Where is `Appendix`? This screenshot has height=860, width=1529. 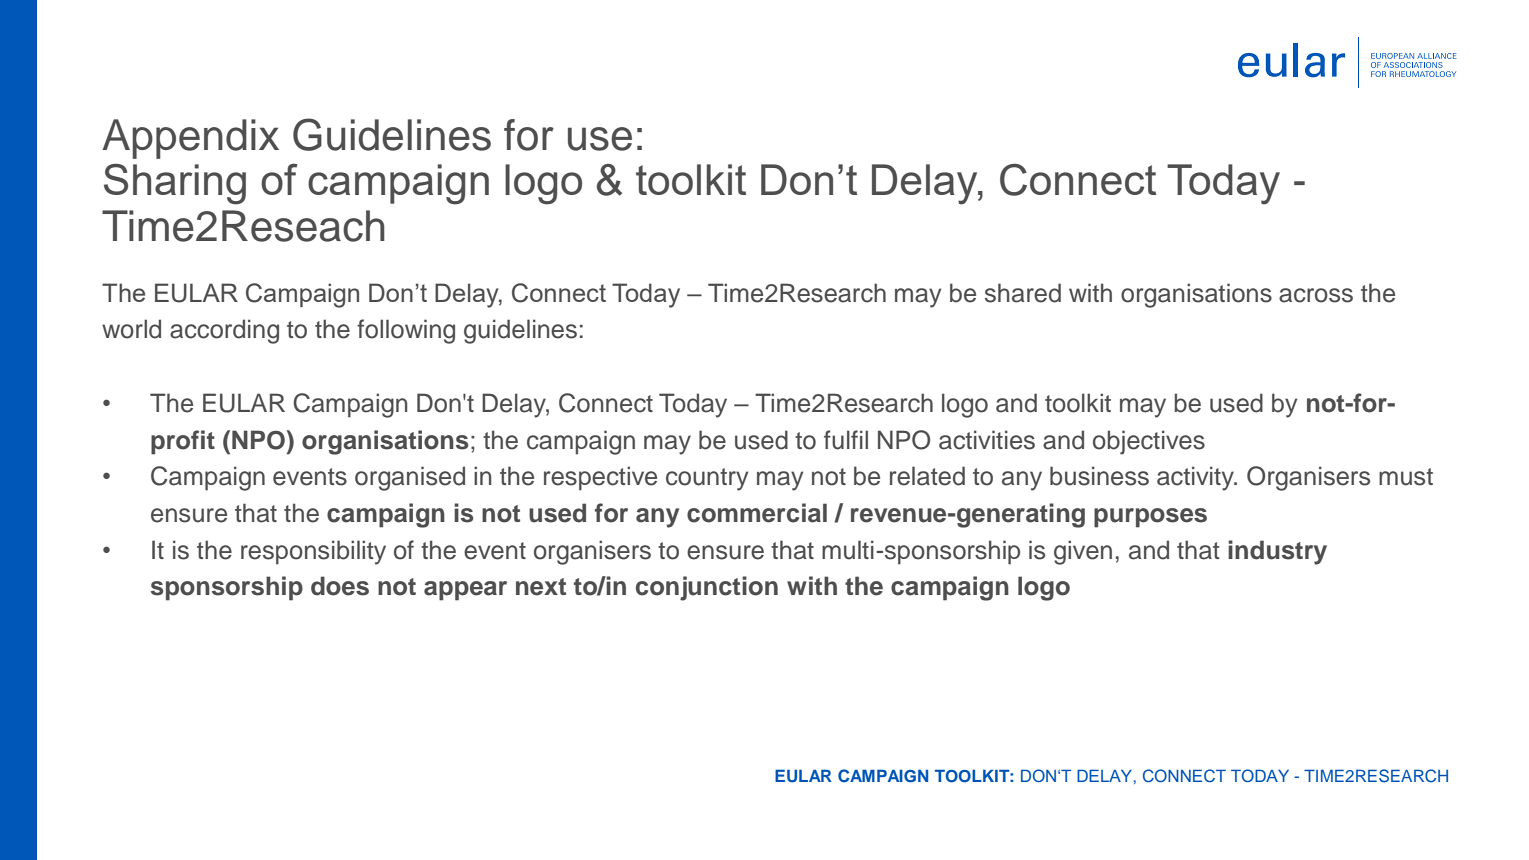 Appendix is located at coordinates (190, 139).
